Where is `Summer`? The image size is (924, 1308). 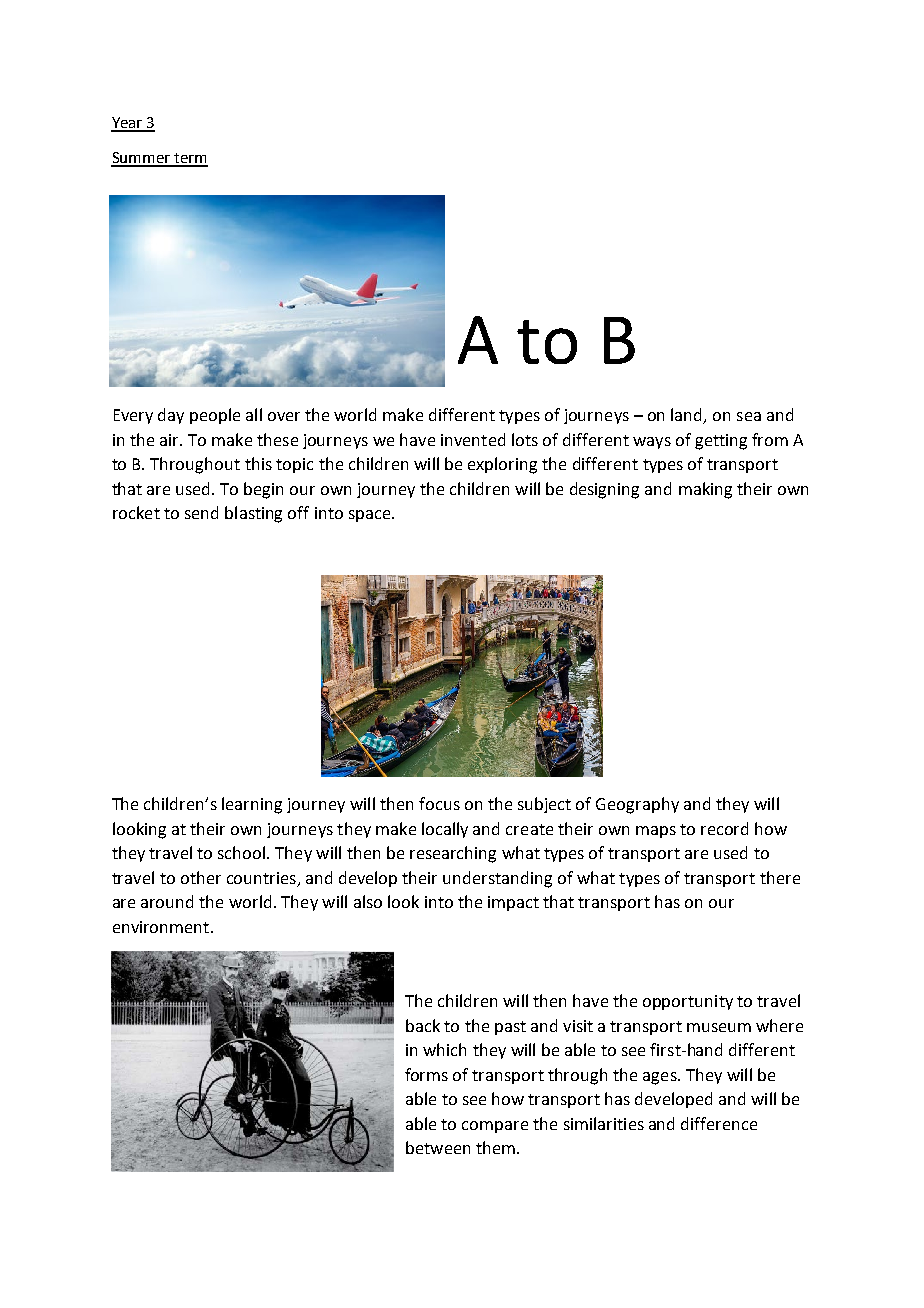 Summer is located at coordinates (141, 159).
